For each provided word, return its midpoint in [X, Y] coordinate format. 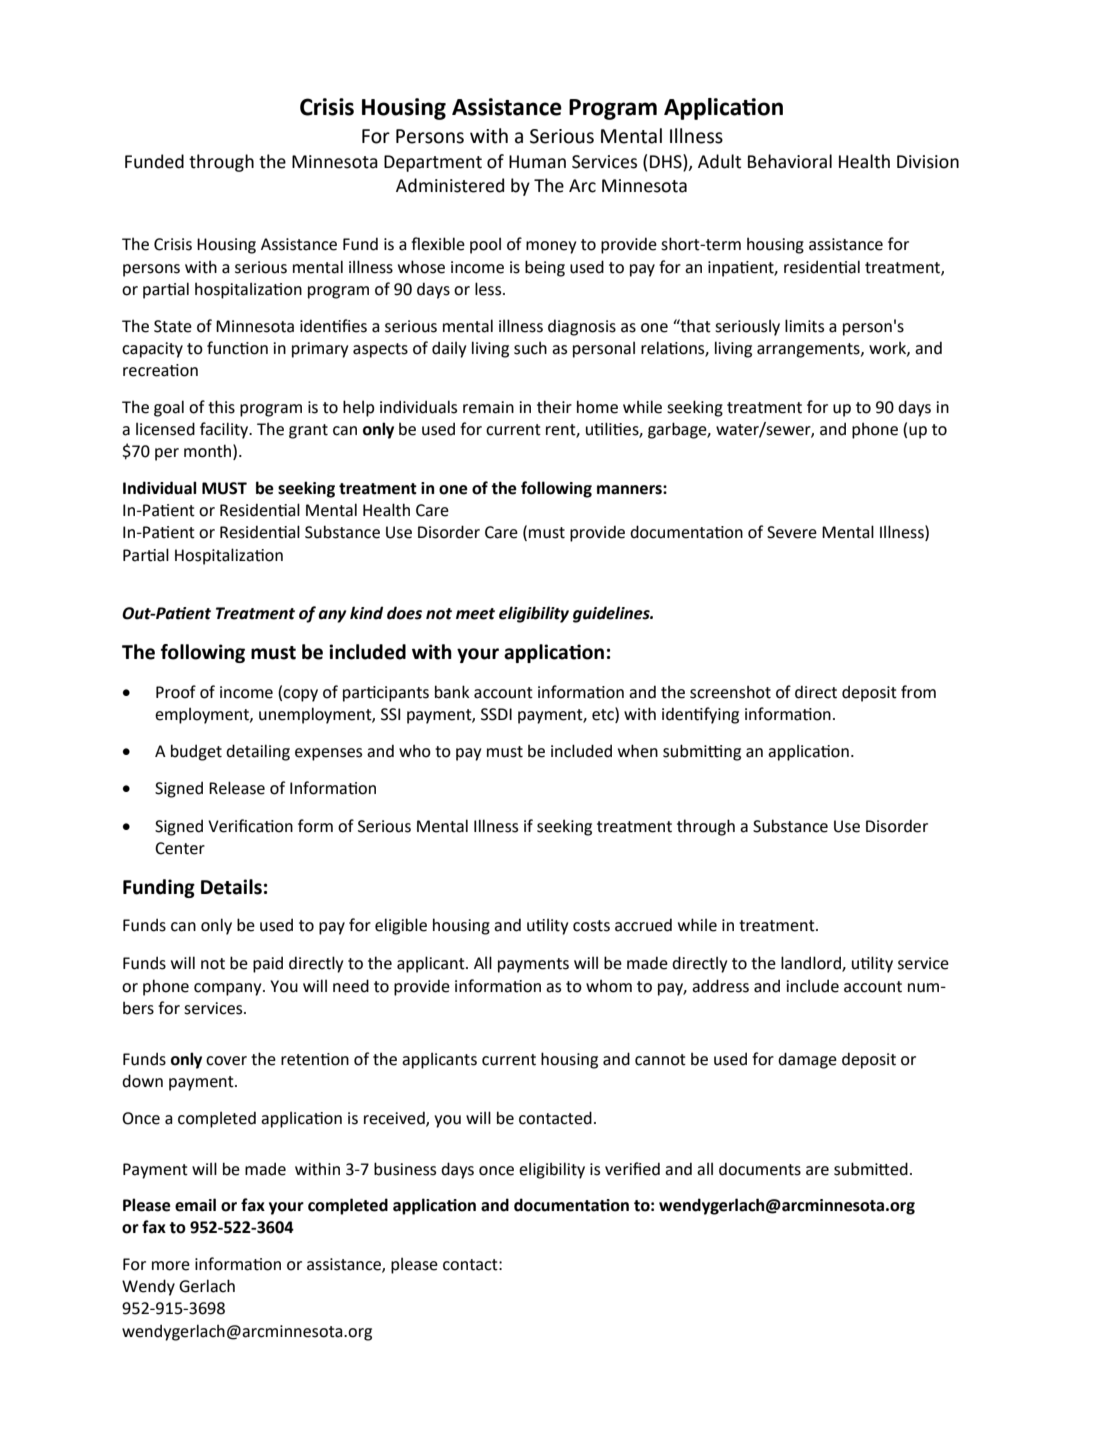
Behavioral [790, 161]
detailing [258, 752]
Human [537, 162]
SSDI [496, 714]
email [195, 1205]
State [173, 326]
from [918, 692]
